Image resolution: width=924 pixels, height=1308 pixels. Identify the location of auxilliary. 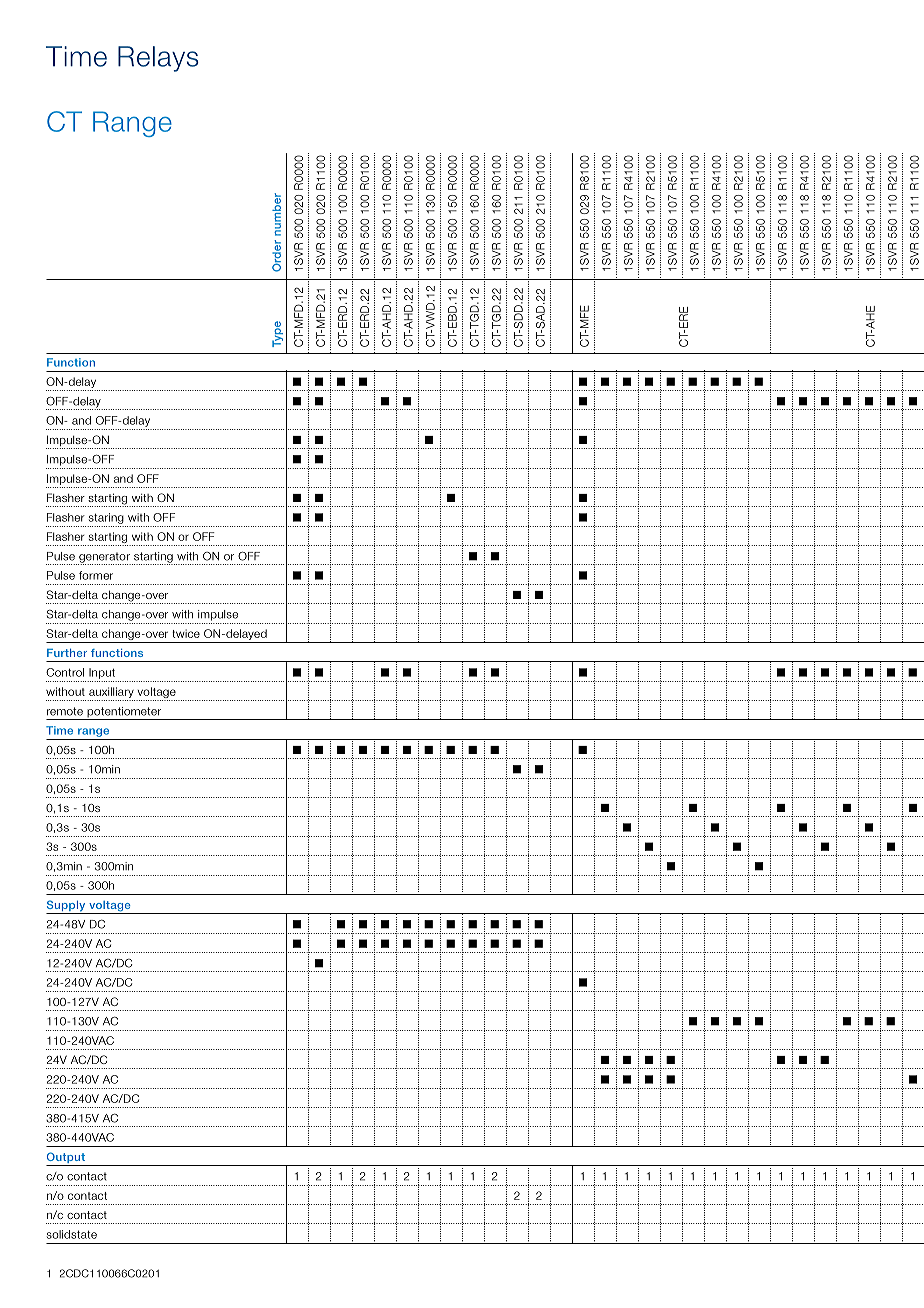
(111, 694).
